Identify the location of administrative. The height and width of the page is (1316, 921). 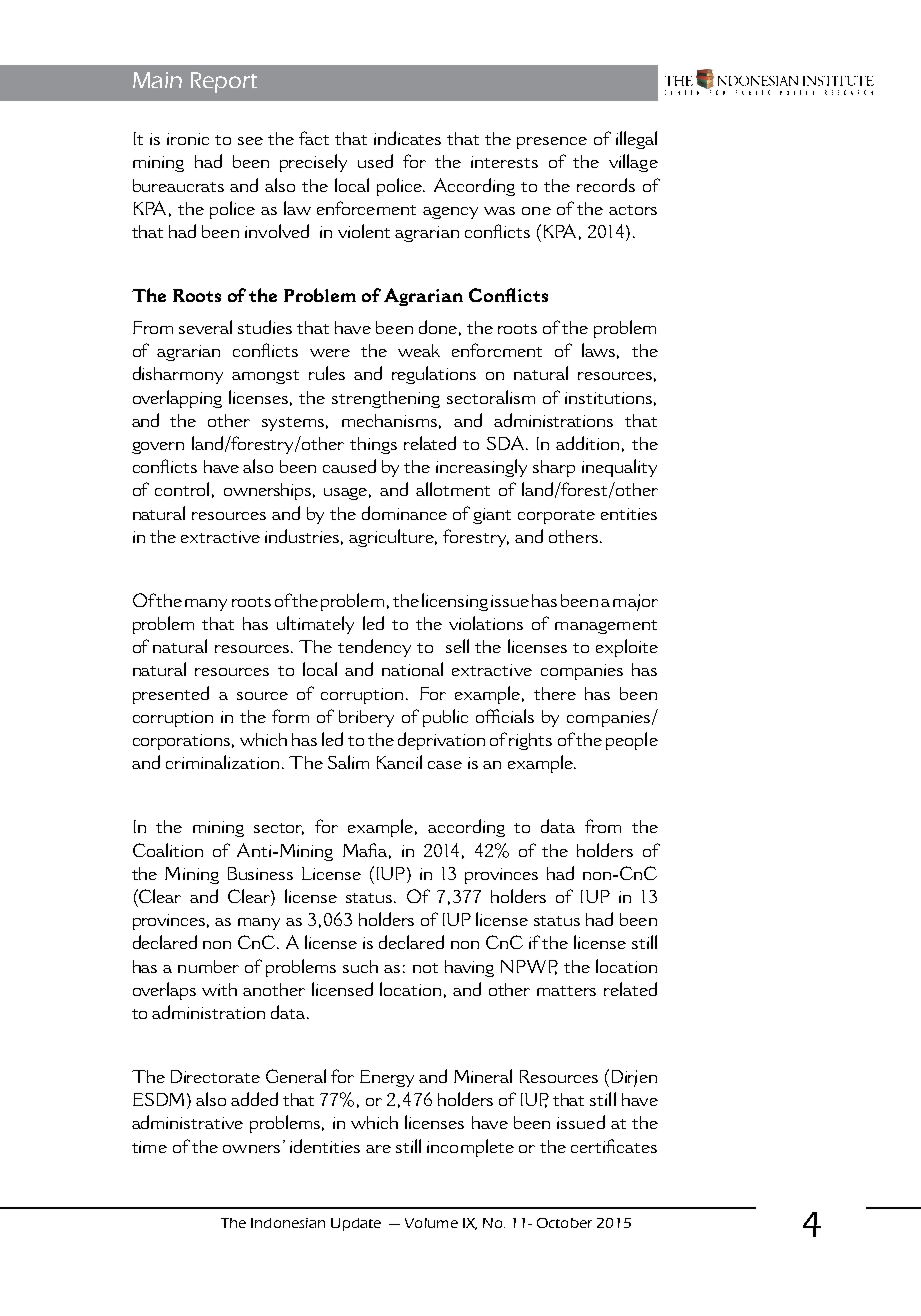
(187, 1122).
